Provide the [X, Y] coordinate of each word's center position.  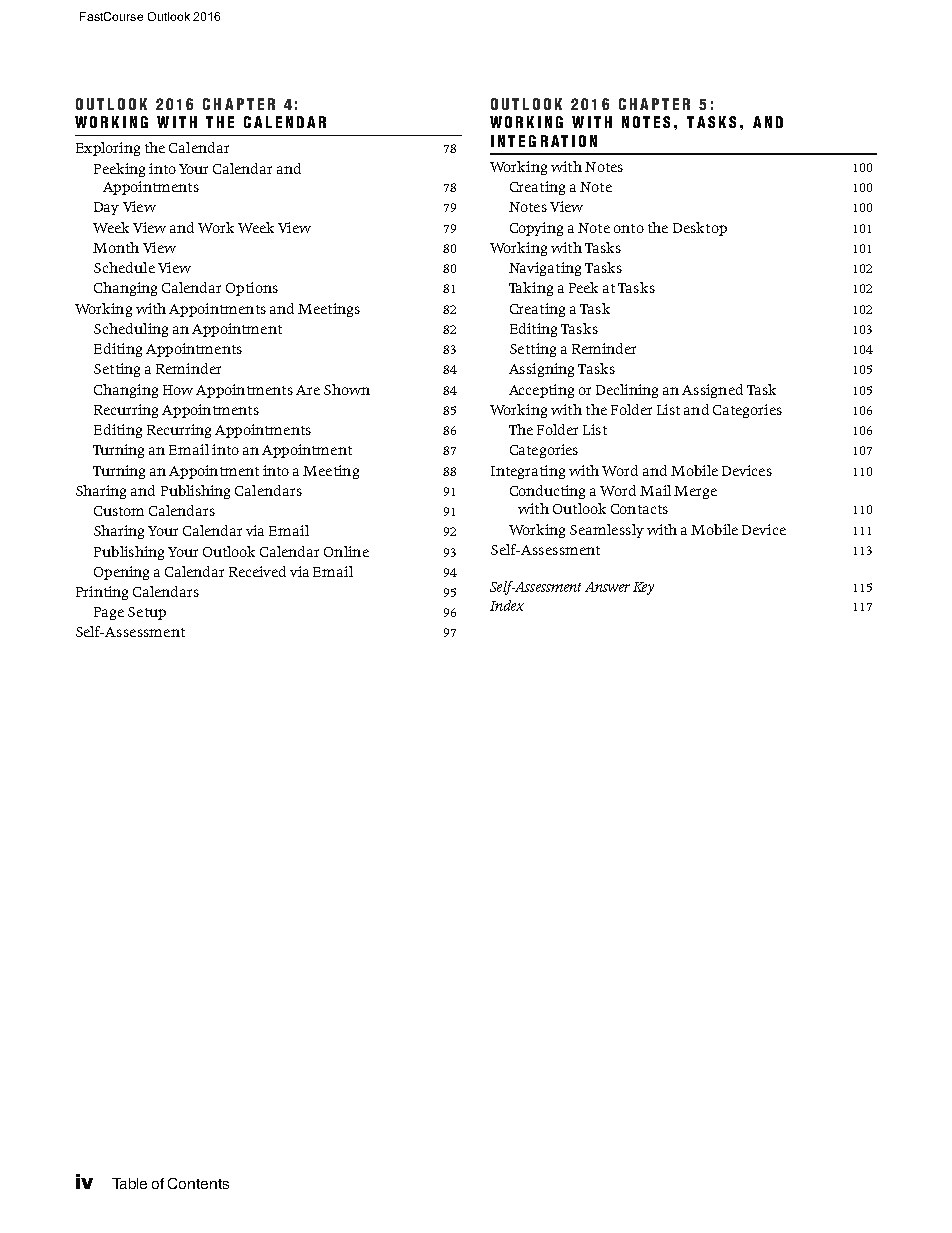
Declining [627, 391]
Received [257, 571]
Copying [536, 229]
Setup [147, 613]
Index [507, 605]
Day [106, 208]
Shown [347, 389]
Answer [607, 587]
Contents [198, 1183]
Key [643, 588]
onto [629, 228]
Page [109, 613]
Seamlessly [607, 531]
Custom [119, 511]
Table [129, 1183]
